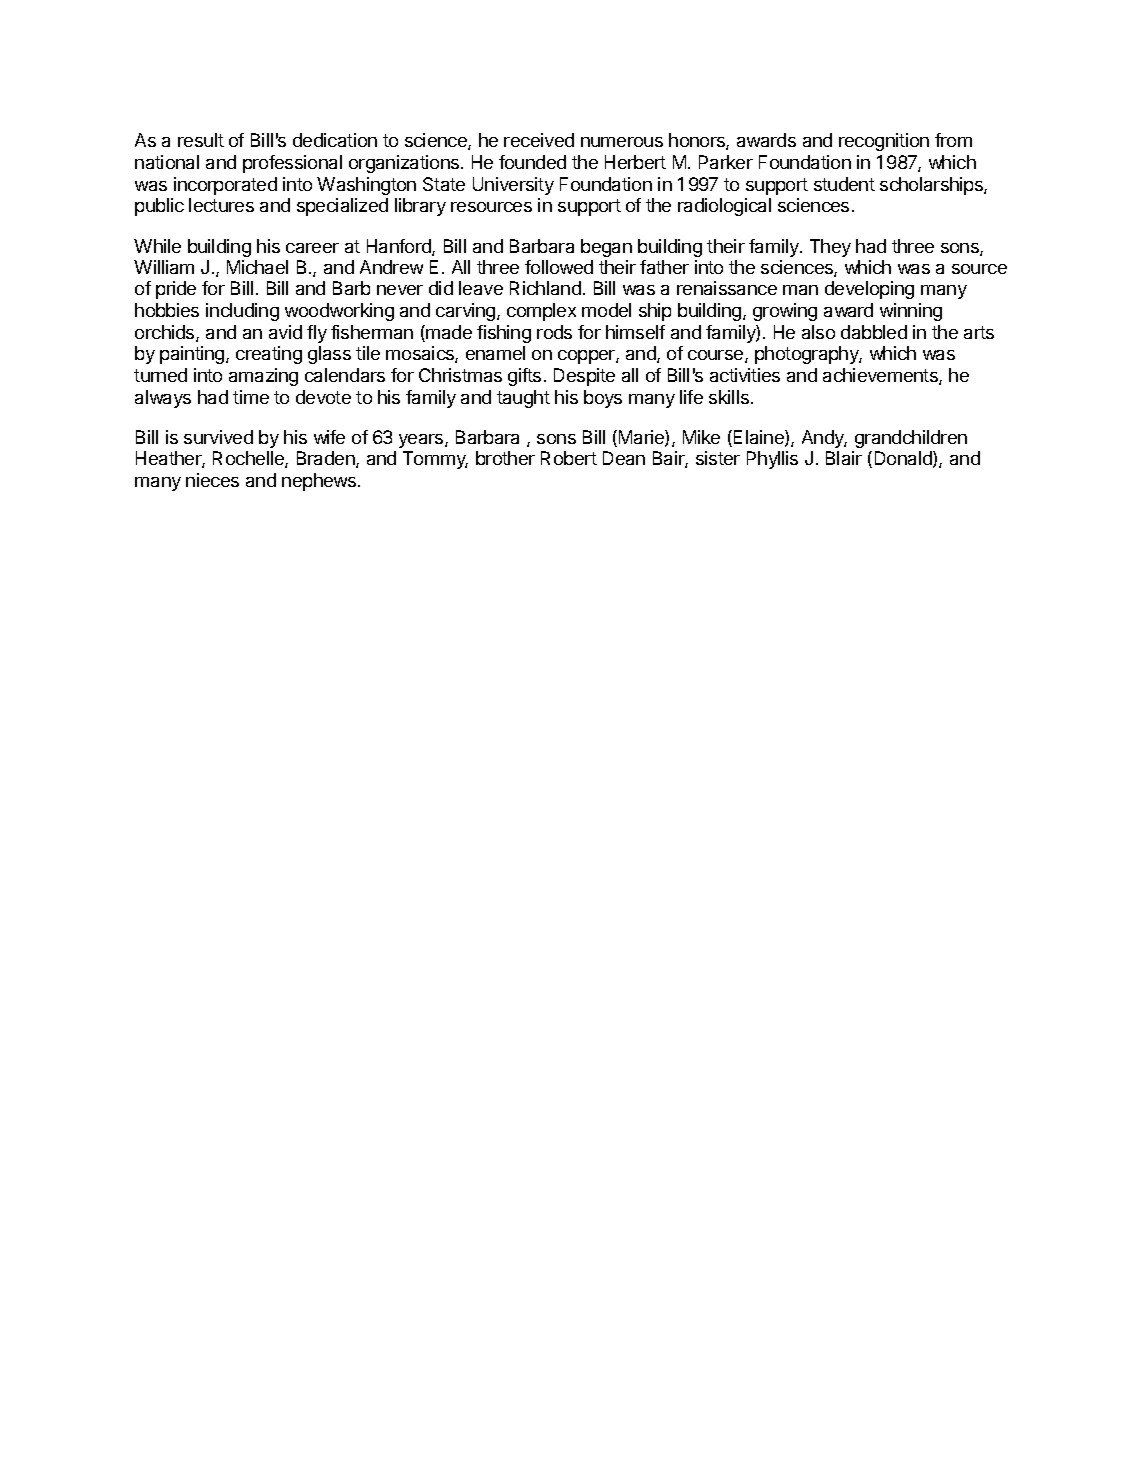  What do you see at coordinates (201, 140) in the screenshot?
I see `result` at bounding box center [201, 140].
